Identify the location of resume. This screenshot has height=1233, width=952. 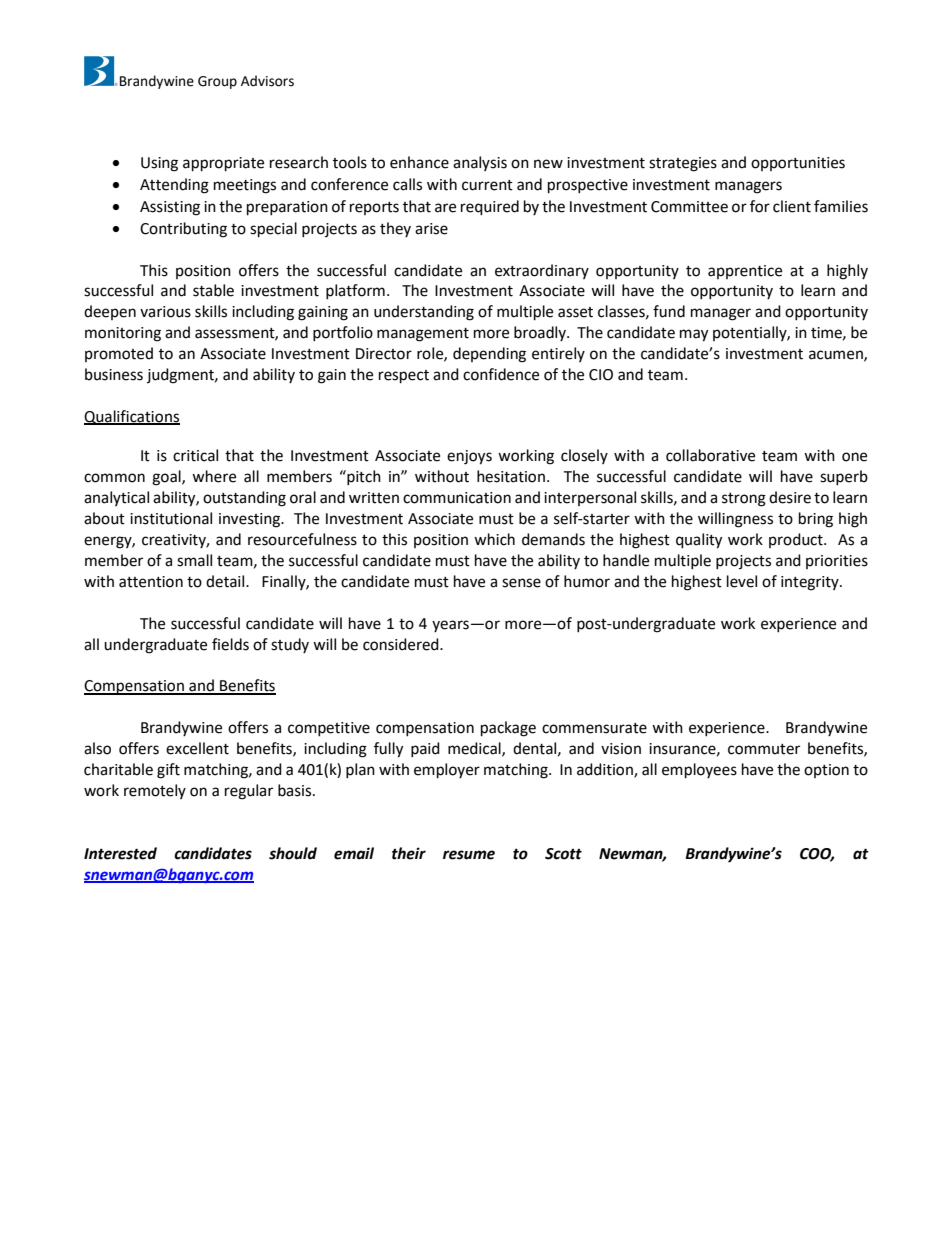
(469, 855).
